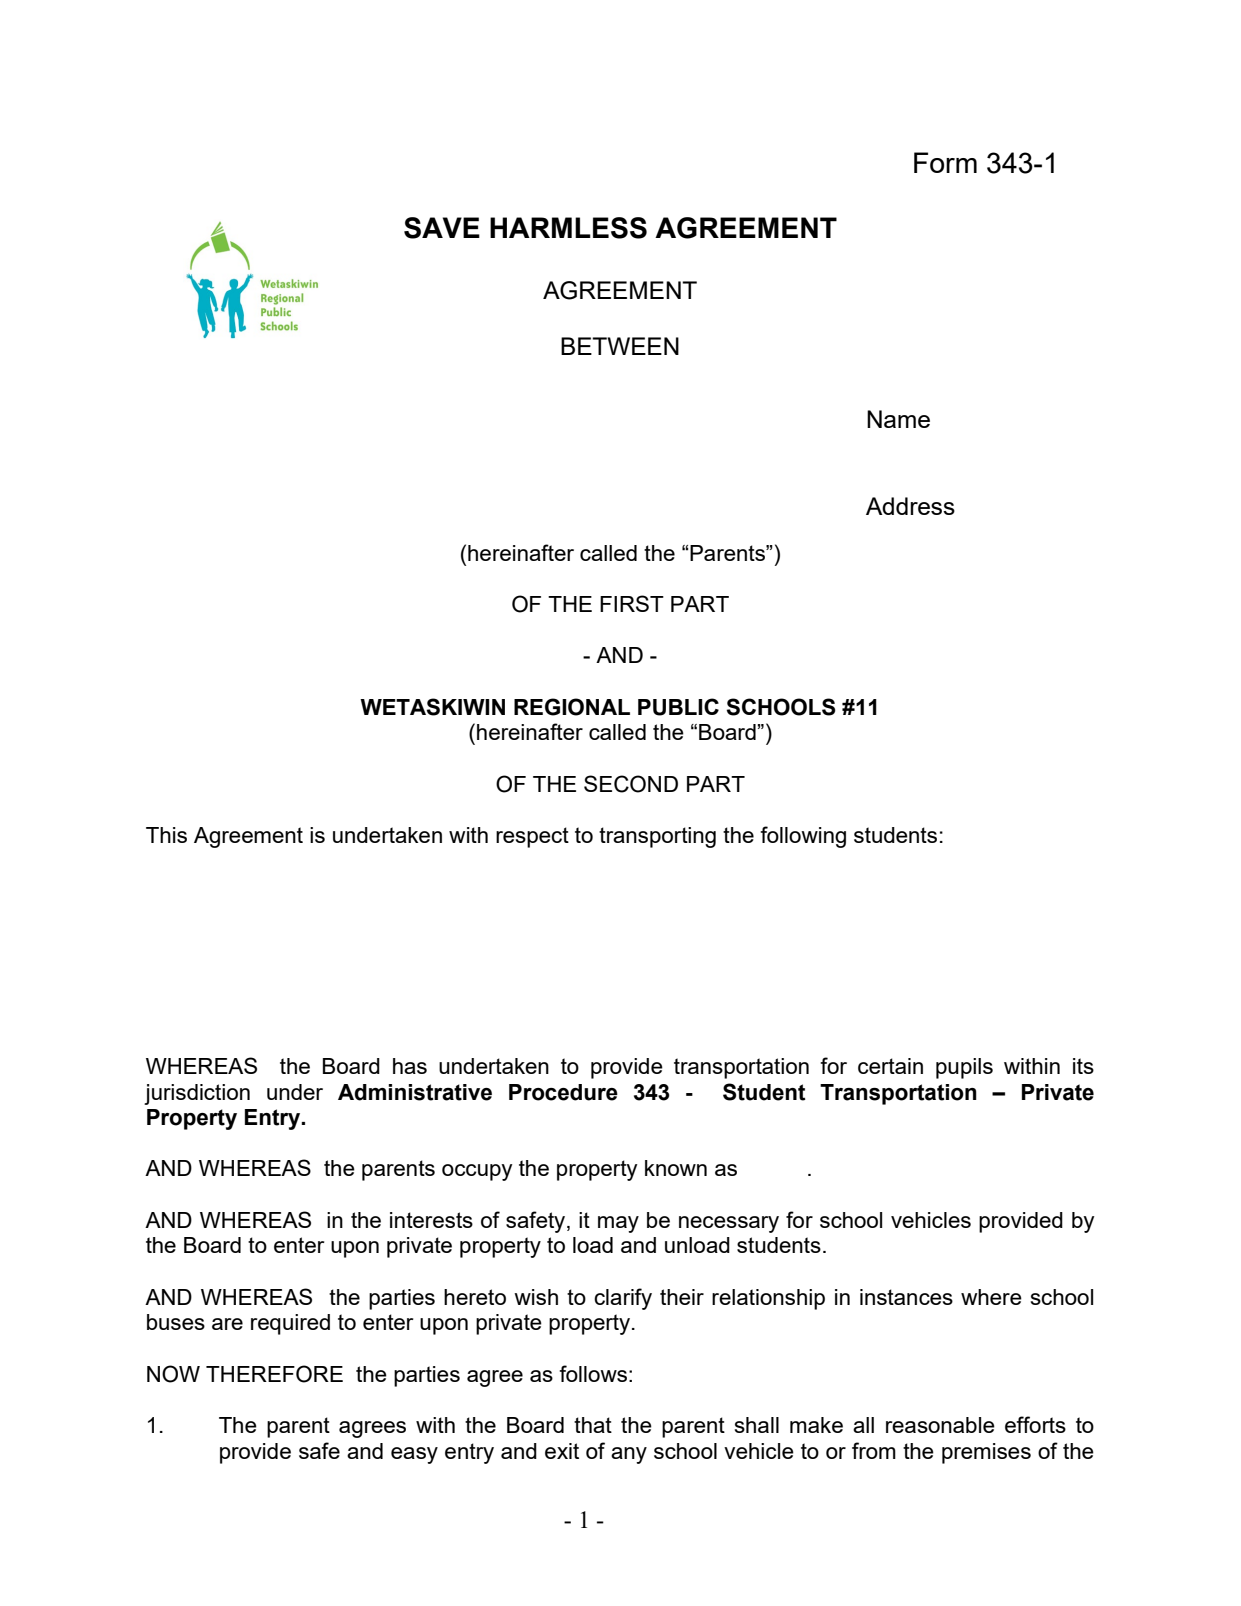  Describe the element at coordinates (166, 835) in the page. I see `This` at that location.
